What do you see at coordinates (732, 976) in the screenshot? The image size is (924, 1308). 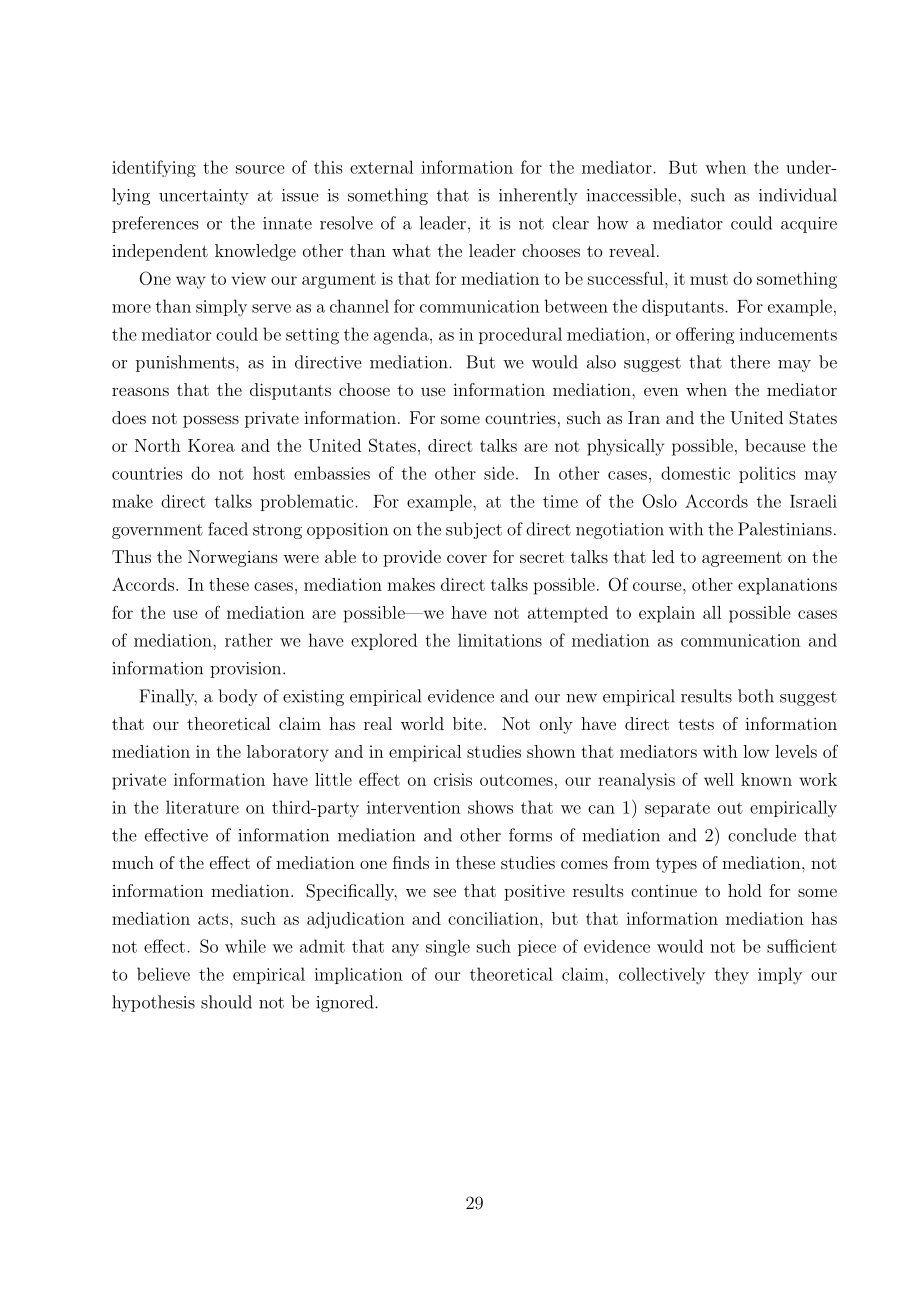 I see `they` at bounding box center [732, 976].
